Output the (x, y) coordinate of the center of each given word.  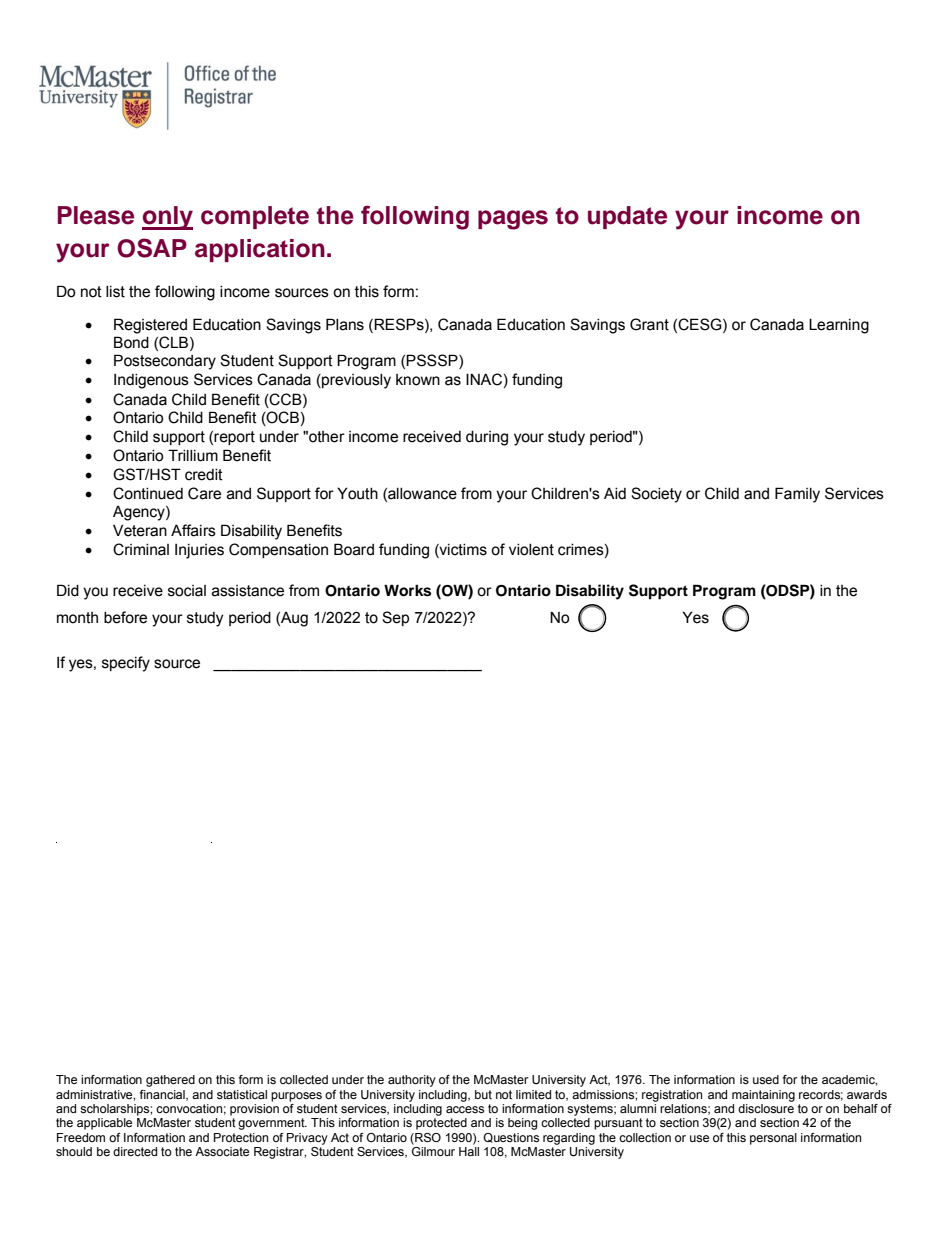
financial (163, 1095)
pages (513, 220)
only (167, 218)
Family (797, 495)
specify (126, 664)
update (627, 217)
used (766, 1079)
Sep (395, 618)
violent (531, 550)
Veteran (140, 530)
